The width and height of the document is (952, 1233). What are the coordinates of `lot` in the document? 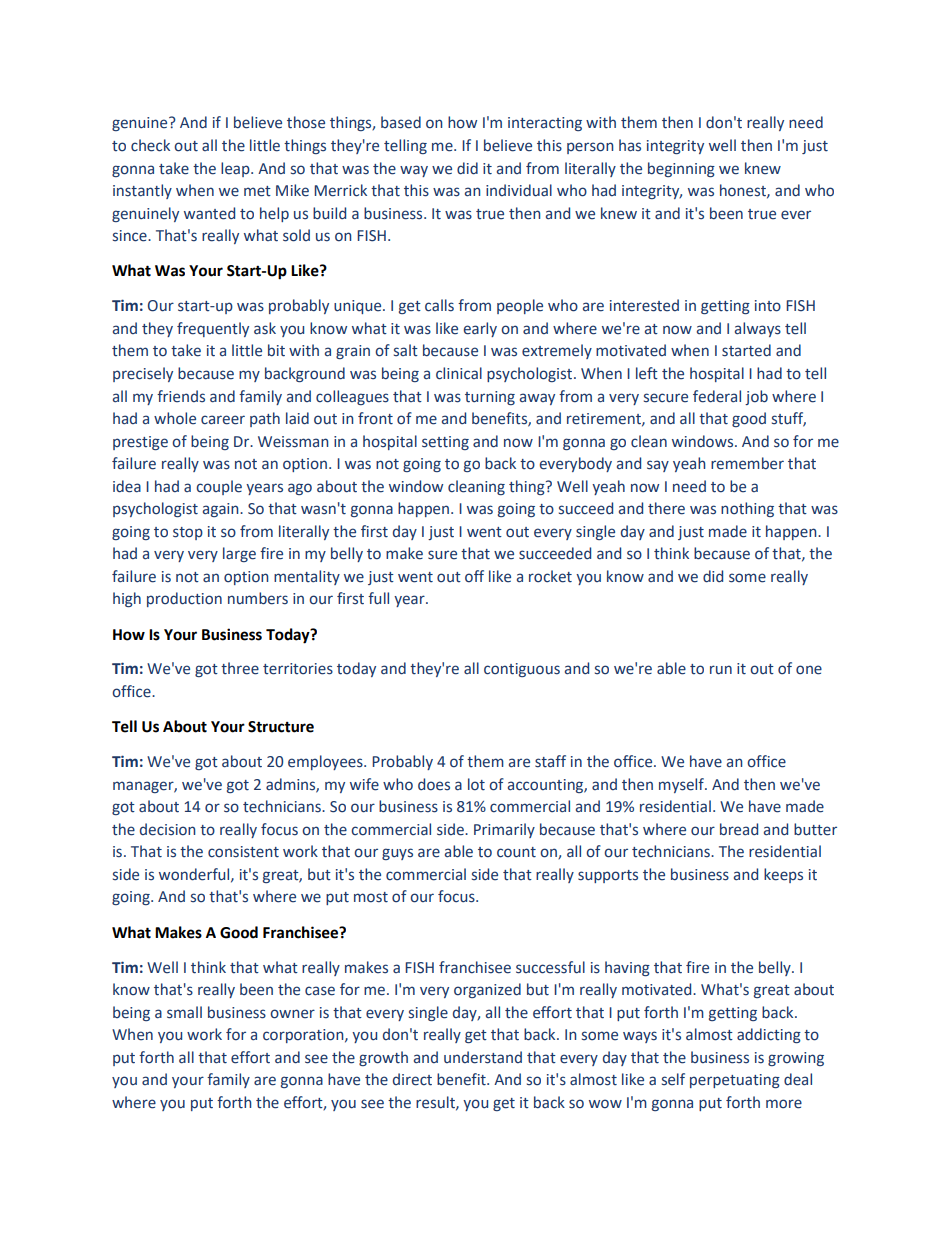 It's located at (476, 784).
